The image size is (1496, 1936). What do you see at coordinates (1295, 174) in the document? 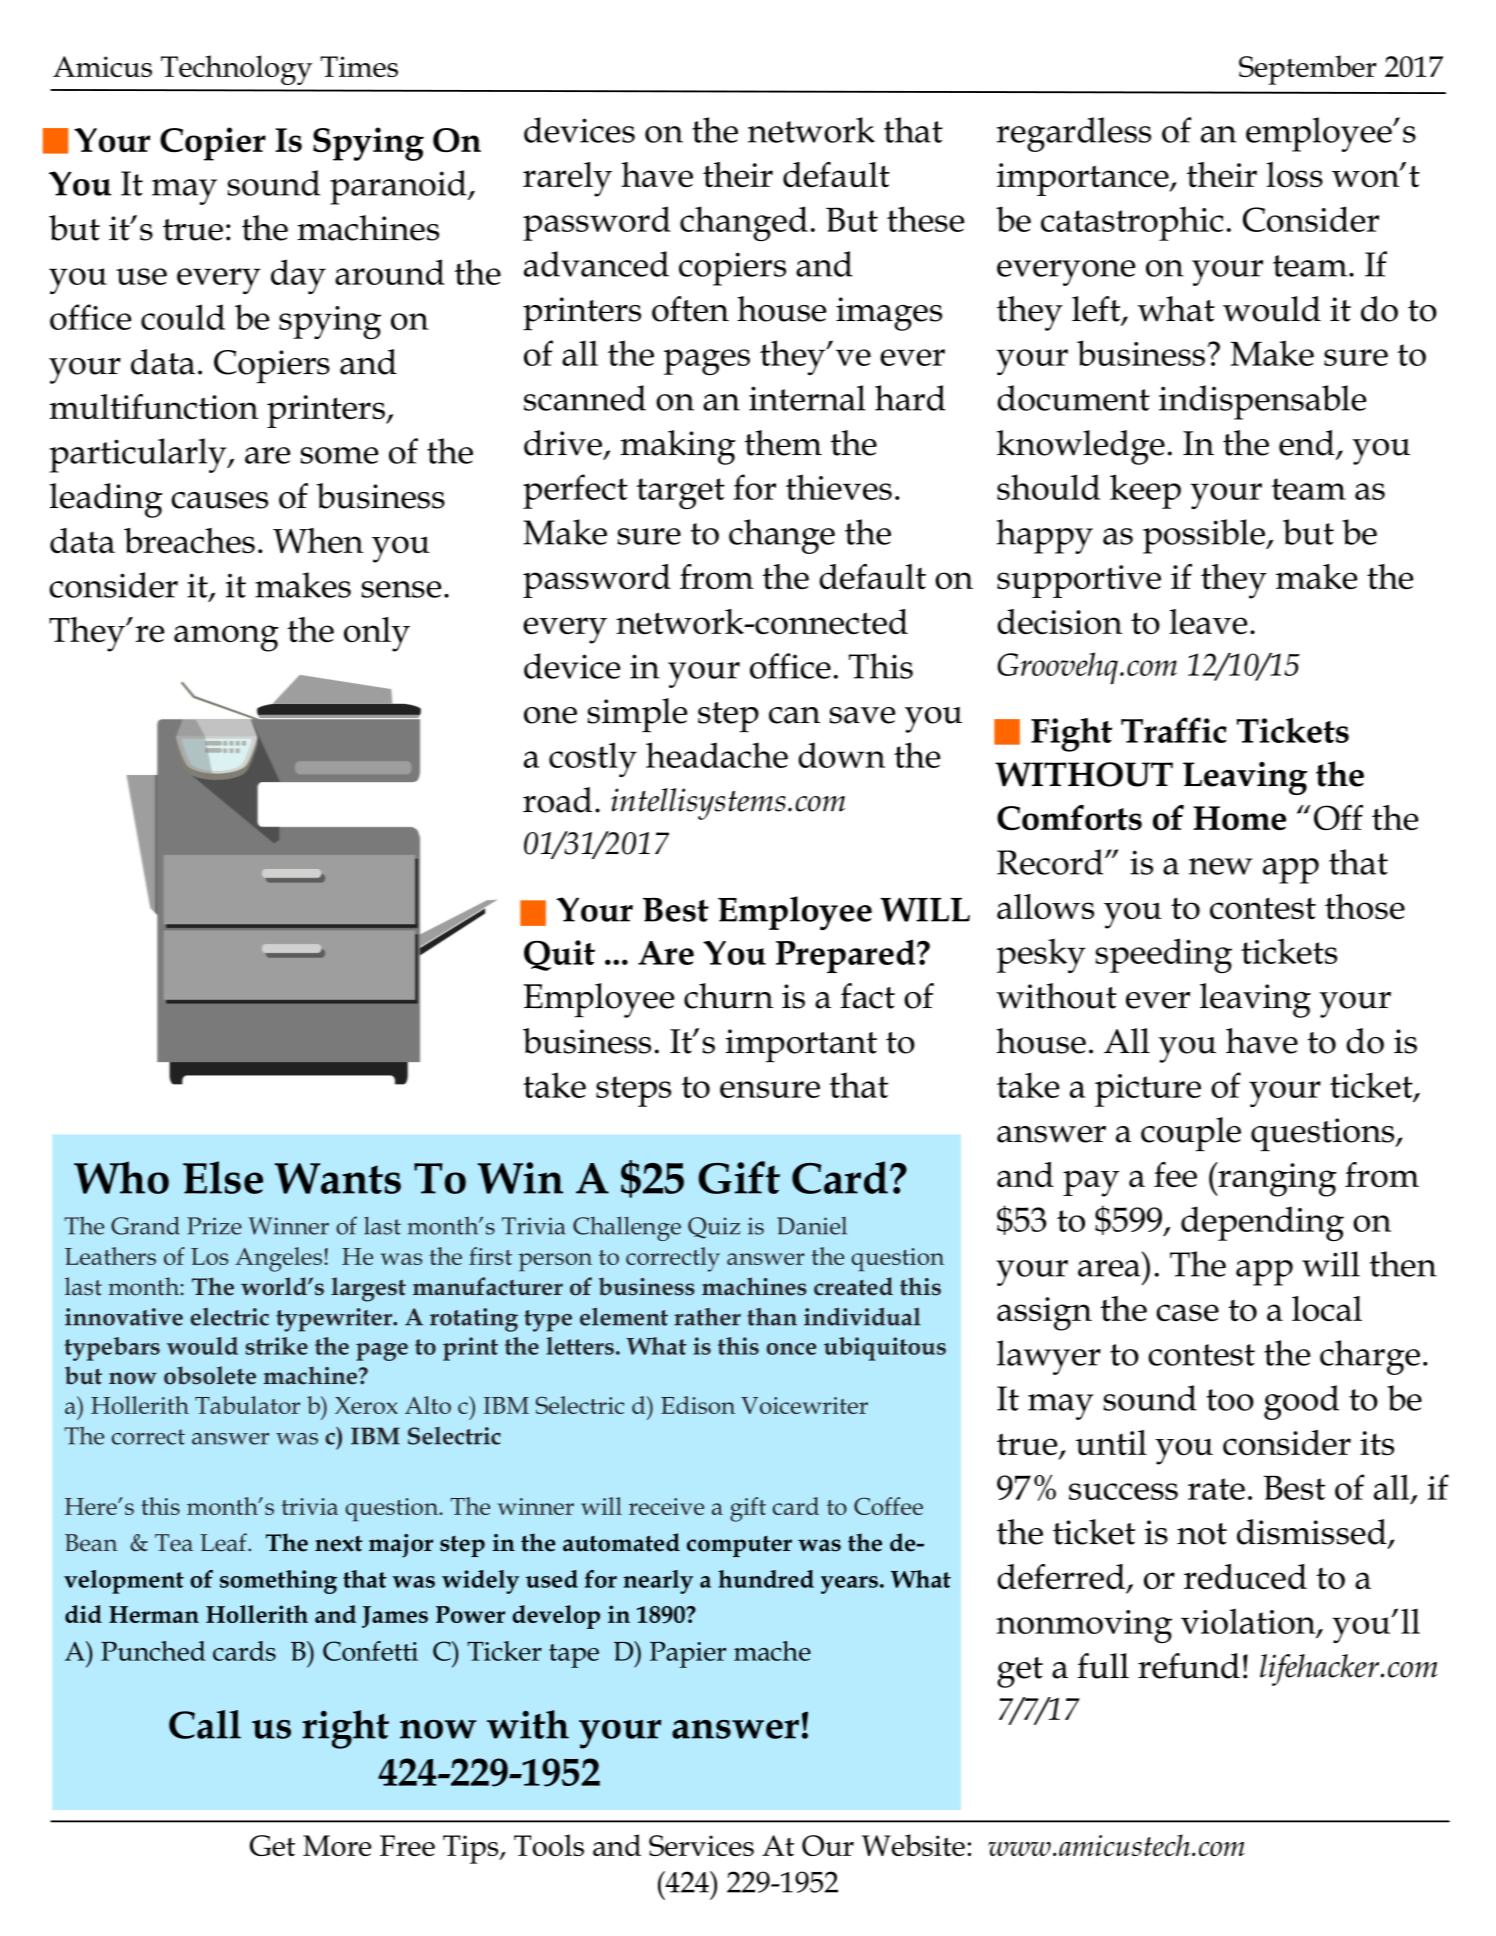
I see `loss` at bounding box center [1295, 174].
